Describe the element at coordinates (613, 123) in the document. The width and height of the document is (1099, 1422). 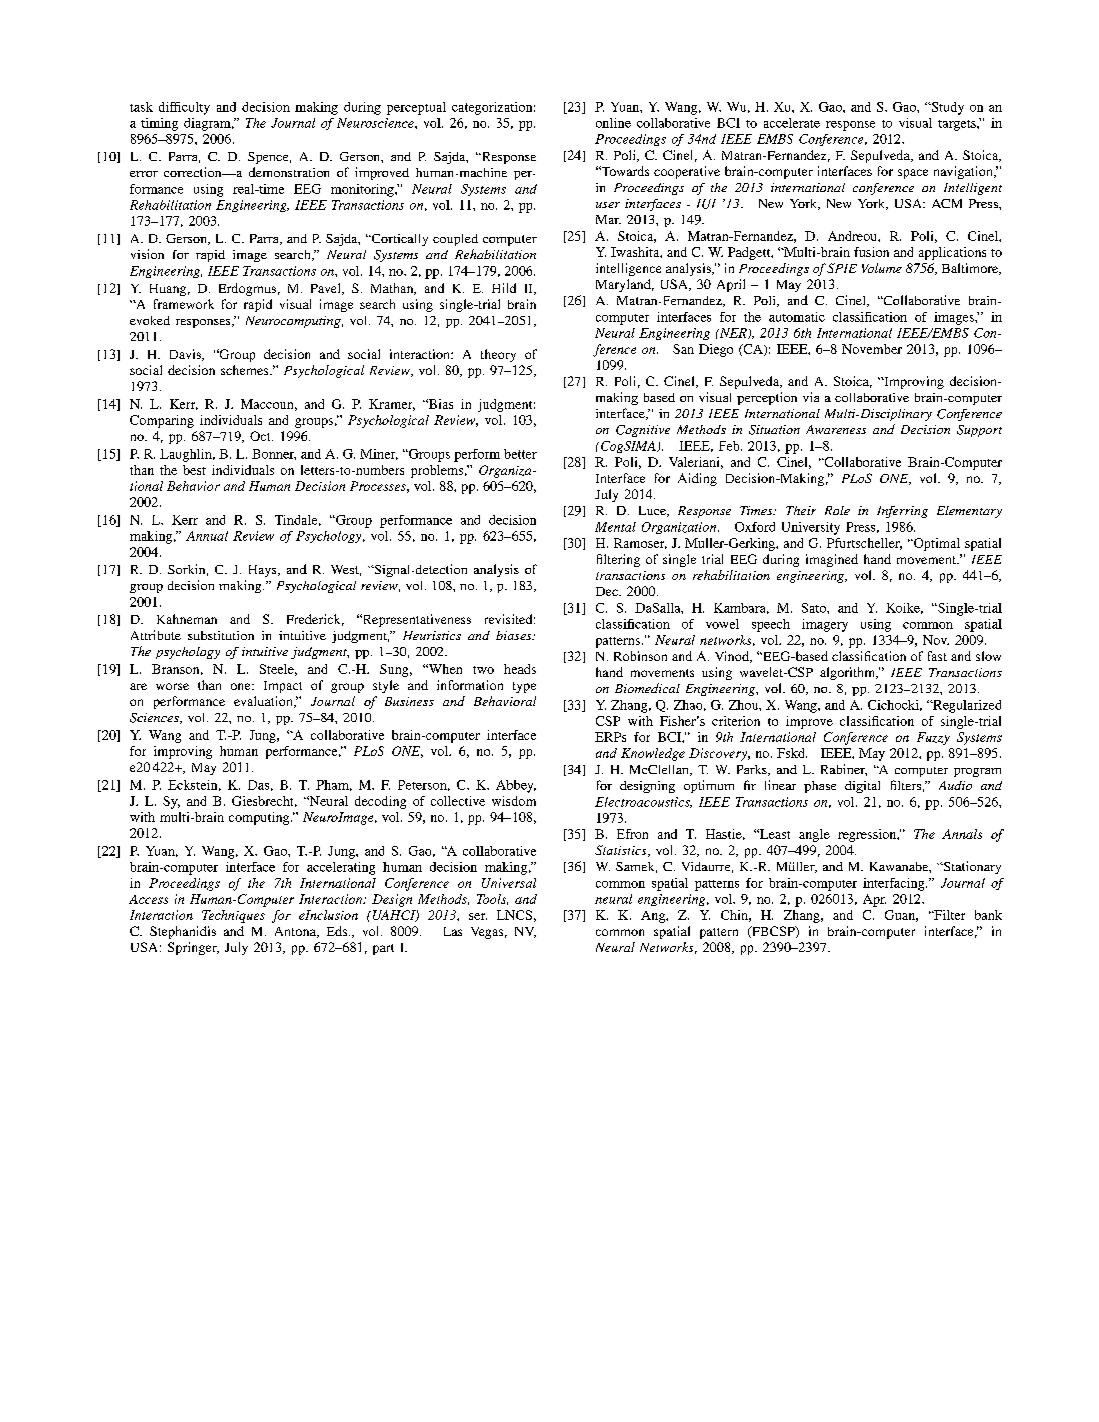
I see `online` at that location.
